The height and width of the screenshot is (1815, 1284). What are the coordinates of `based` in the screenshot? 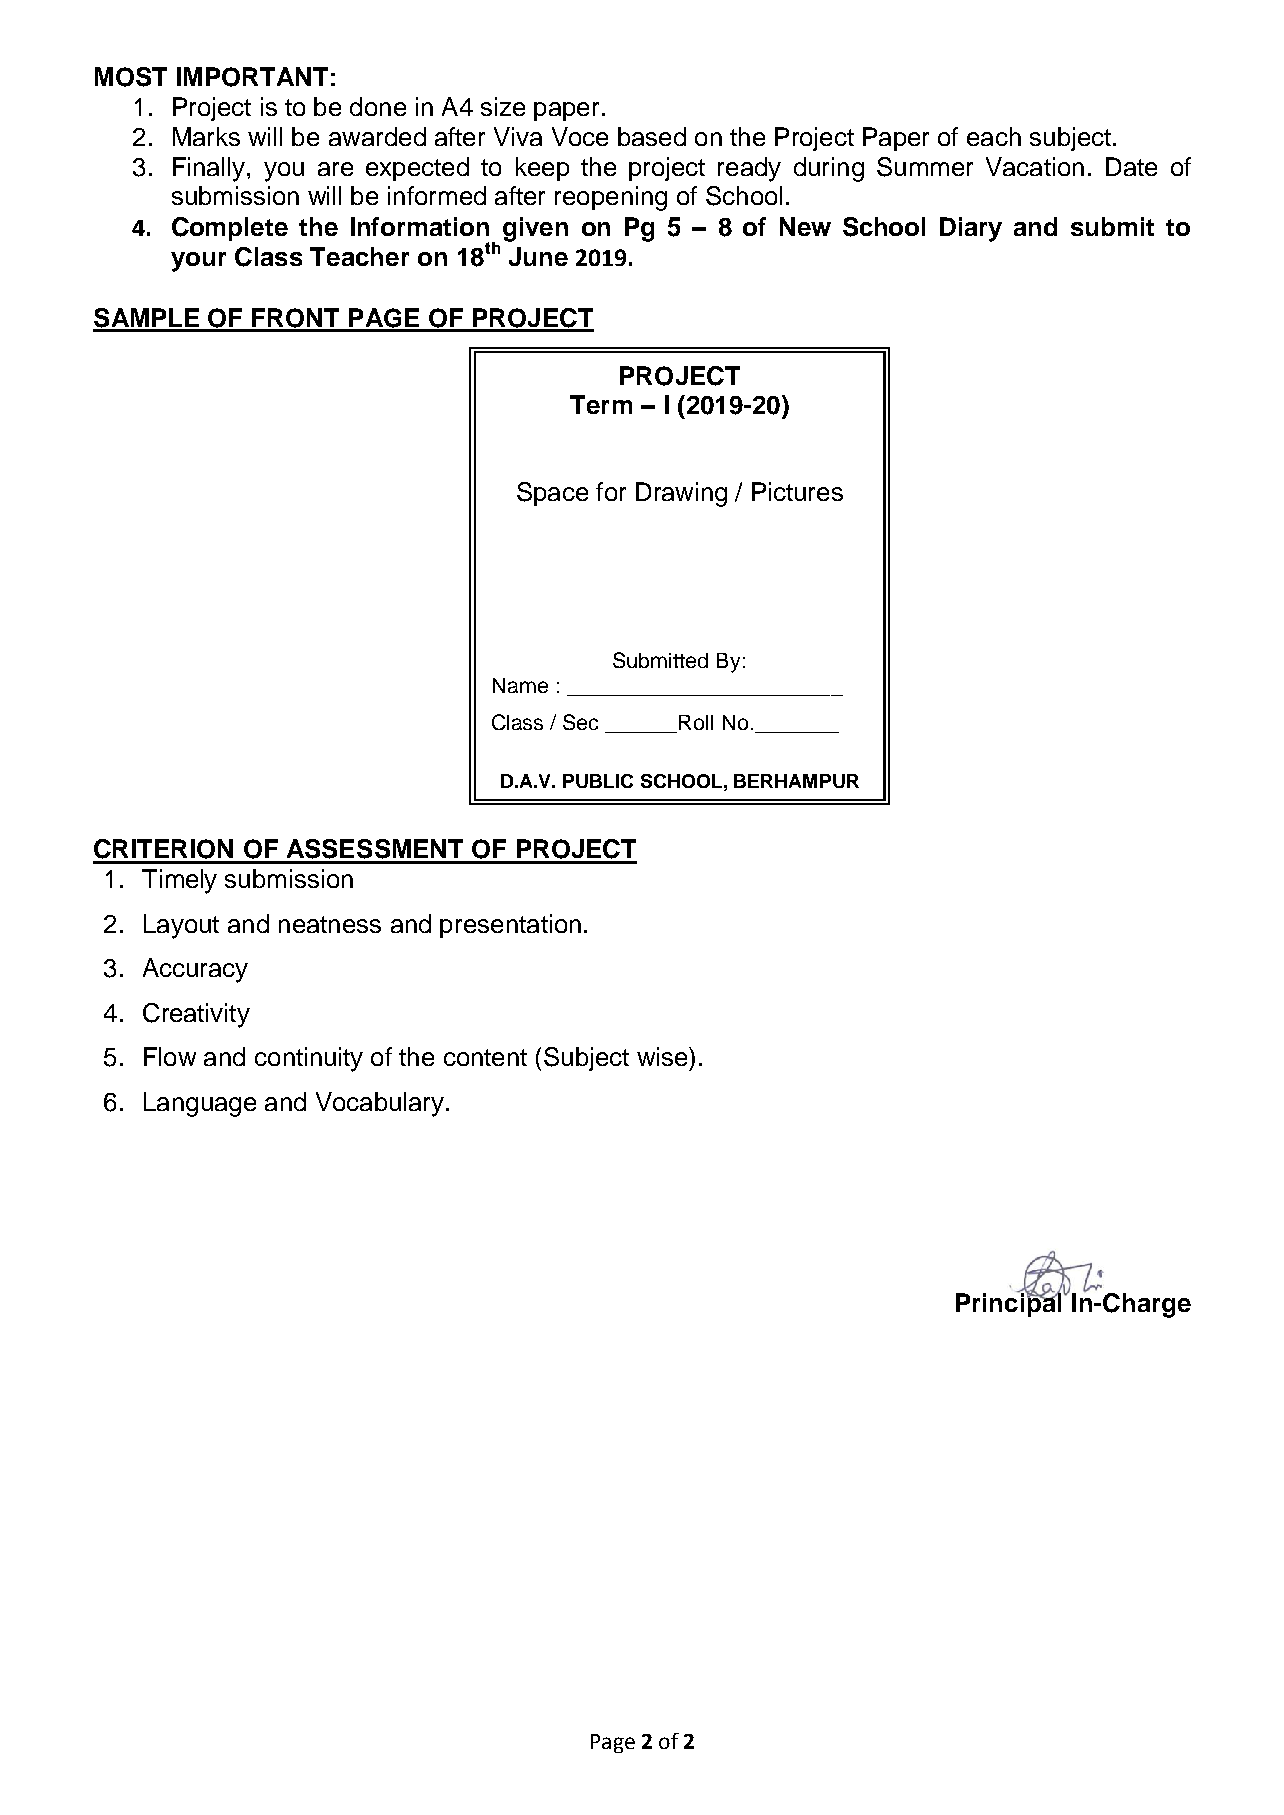 It's located at (652, 136).
